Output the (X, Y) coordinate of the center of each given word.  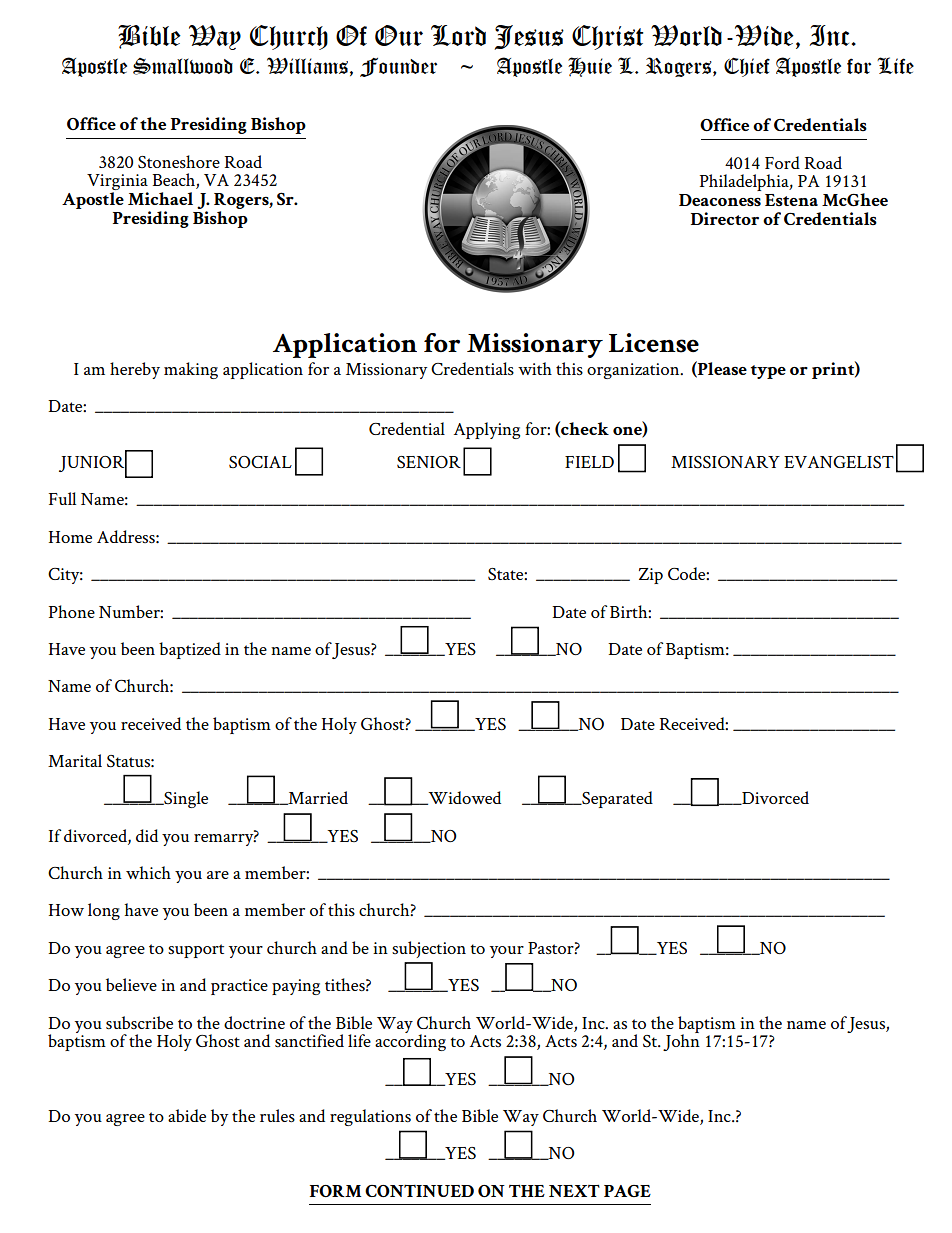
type (768, 372)
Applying (487, 430)
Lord (458, 35)
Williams (307, 65)
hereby (135, 370)
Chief (747, 67)
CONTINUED (419, 1191)
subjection (429, 949)
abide (187, 1115)
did (147, 835)
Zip (651, 576)
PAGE (627, 1191)
